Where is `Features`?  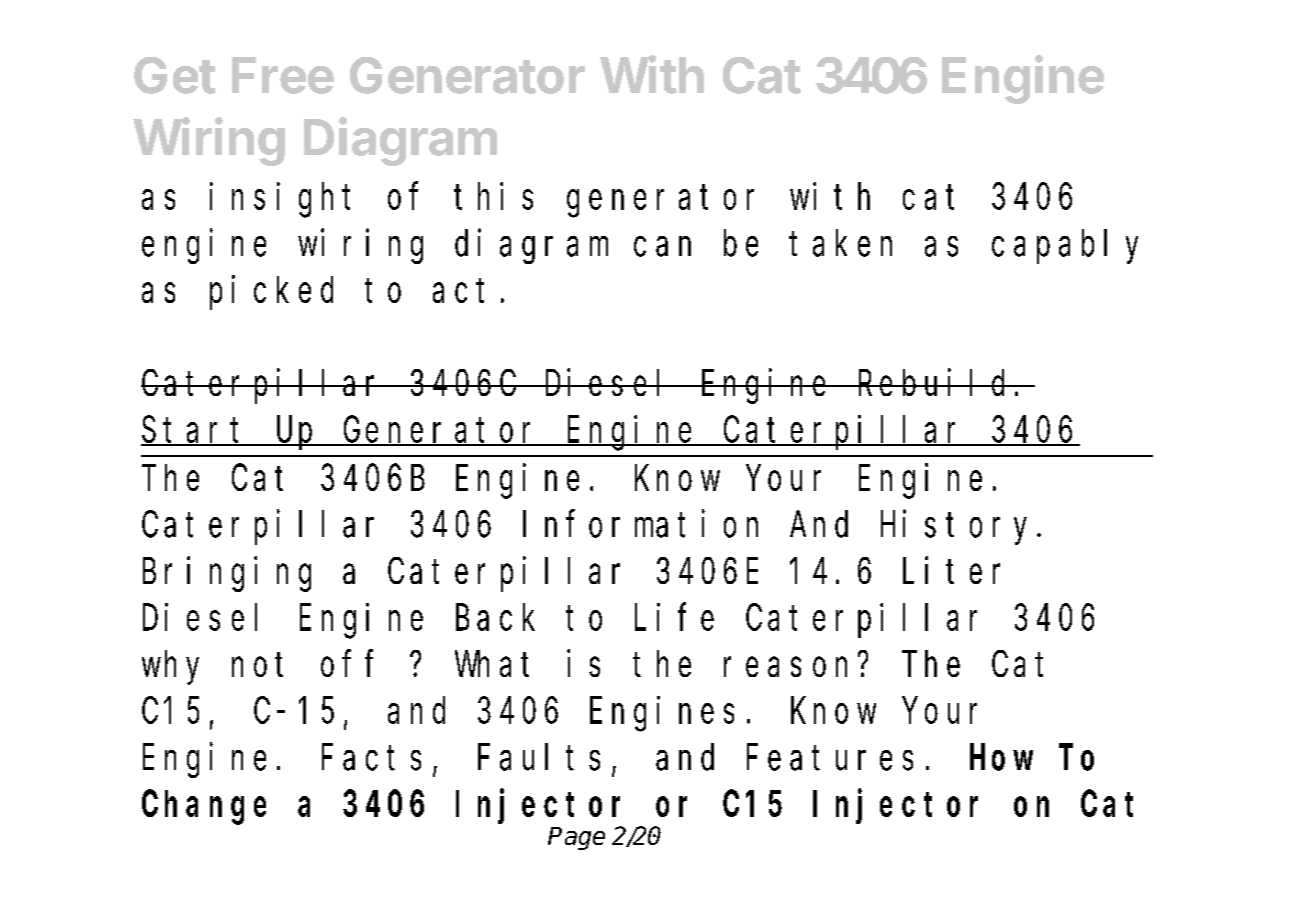 Features is located at coordinates (830, 759).
